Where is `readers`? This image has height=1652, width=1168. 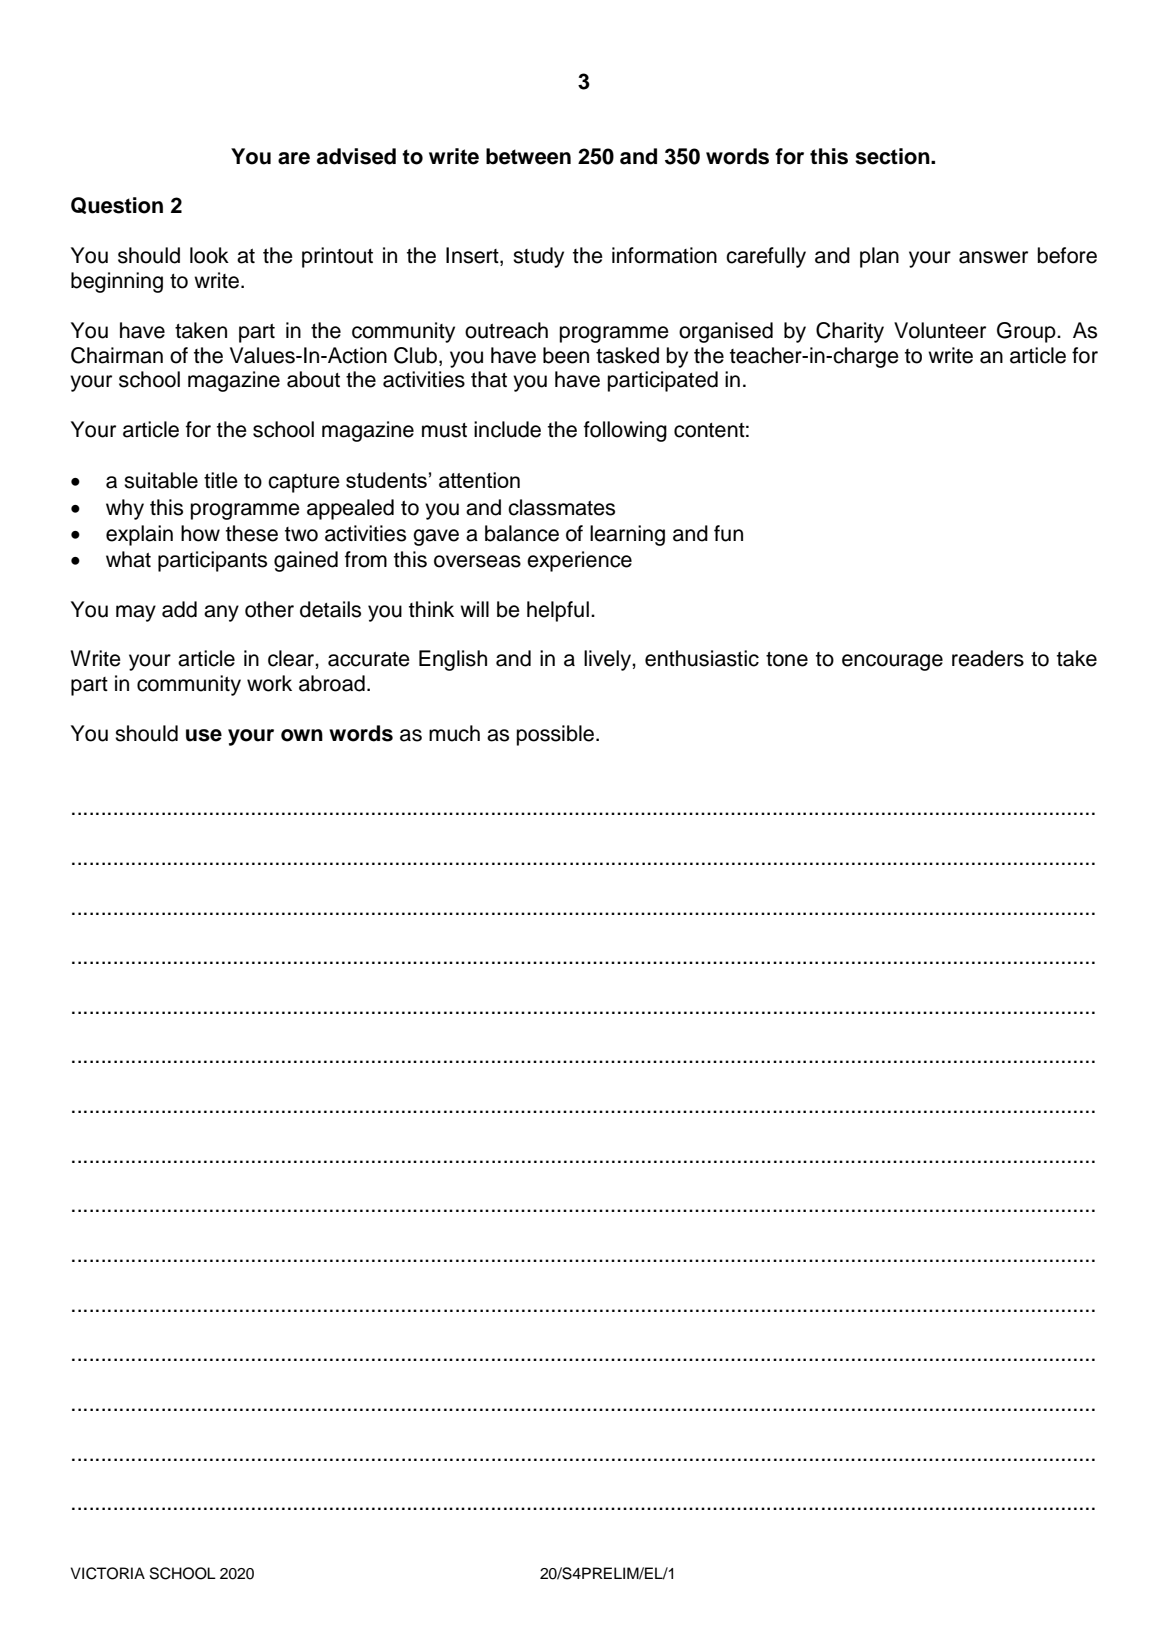
readers is located at coordinates (988, 658).
